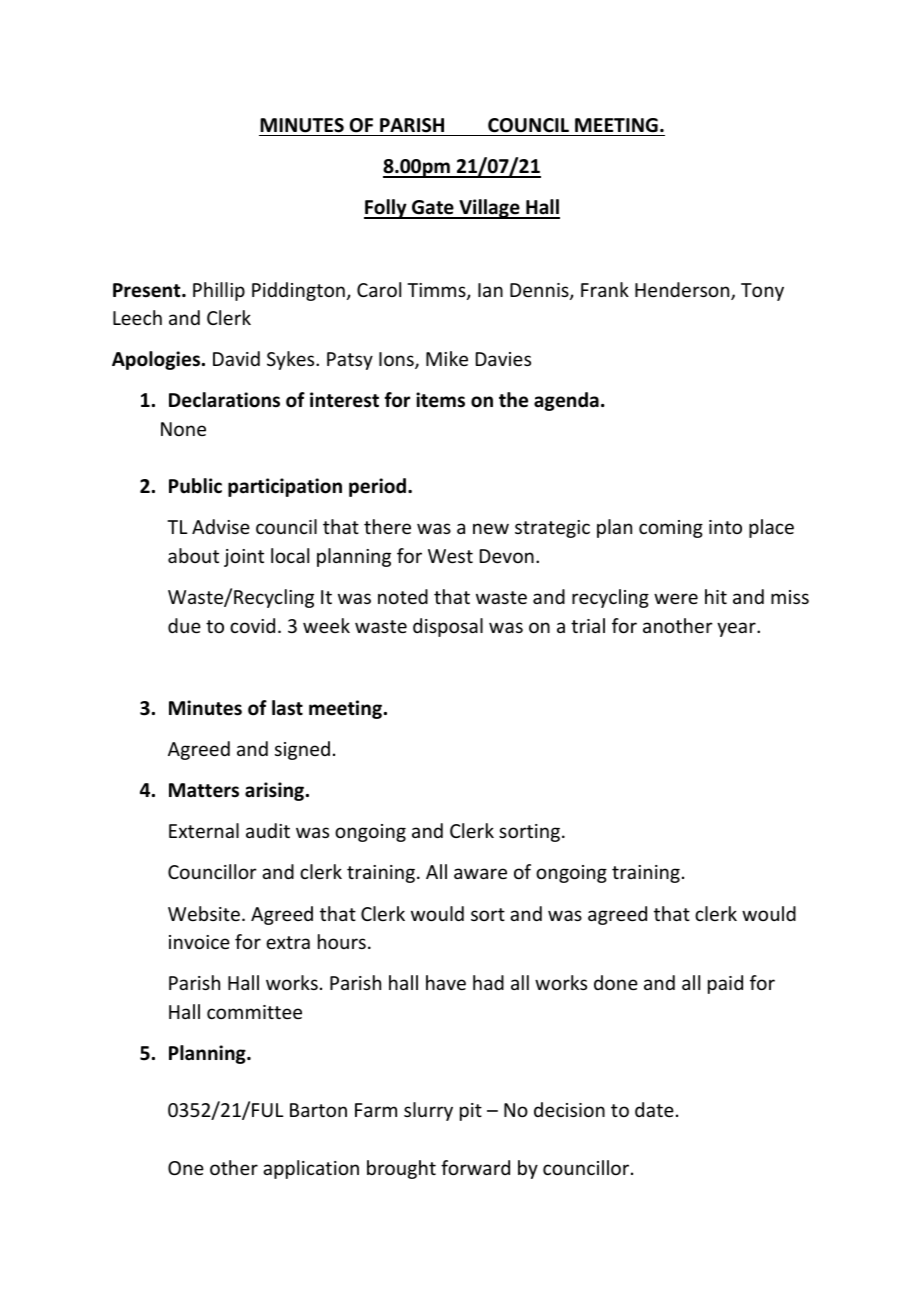 The height and width of the screenshot is (1308, 924). Describe the element at coordinates (683, 291) in the screenshot. I see `Henderson` at that location.
